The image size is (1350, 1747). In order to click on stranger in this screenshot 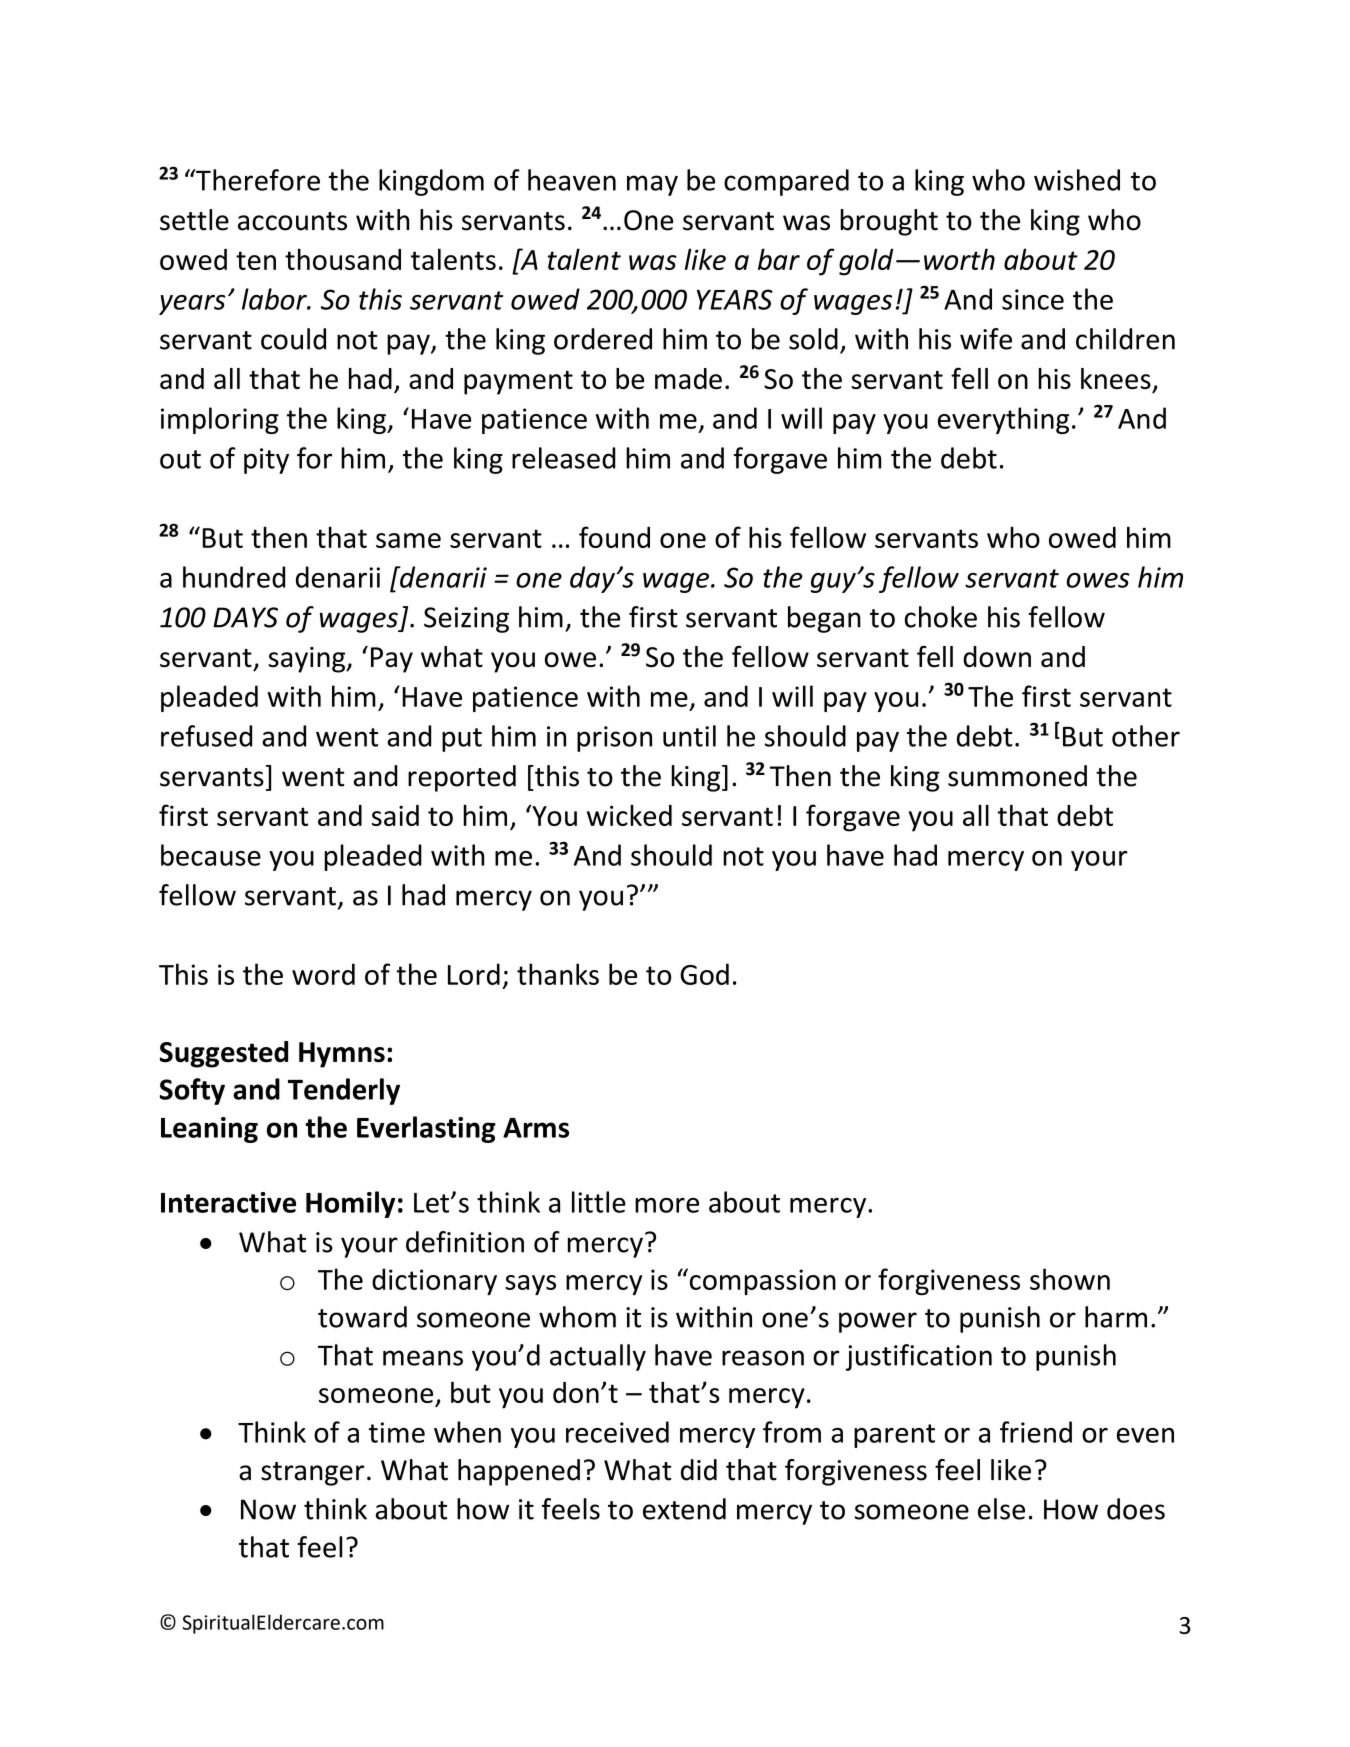, I will do `click(312, 1474)`.
